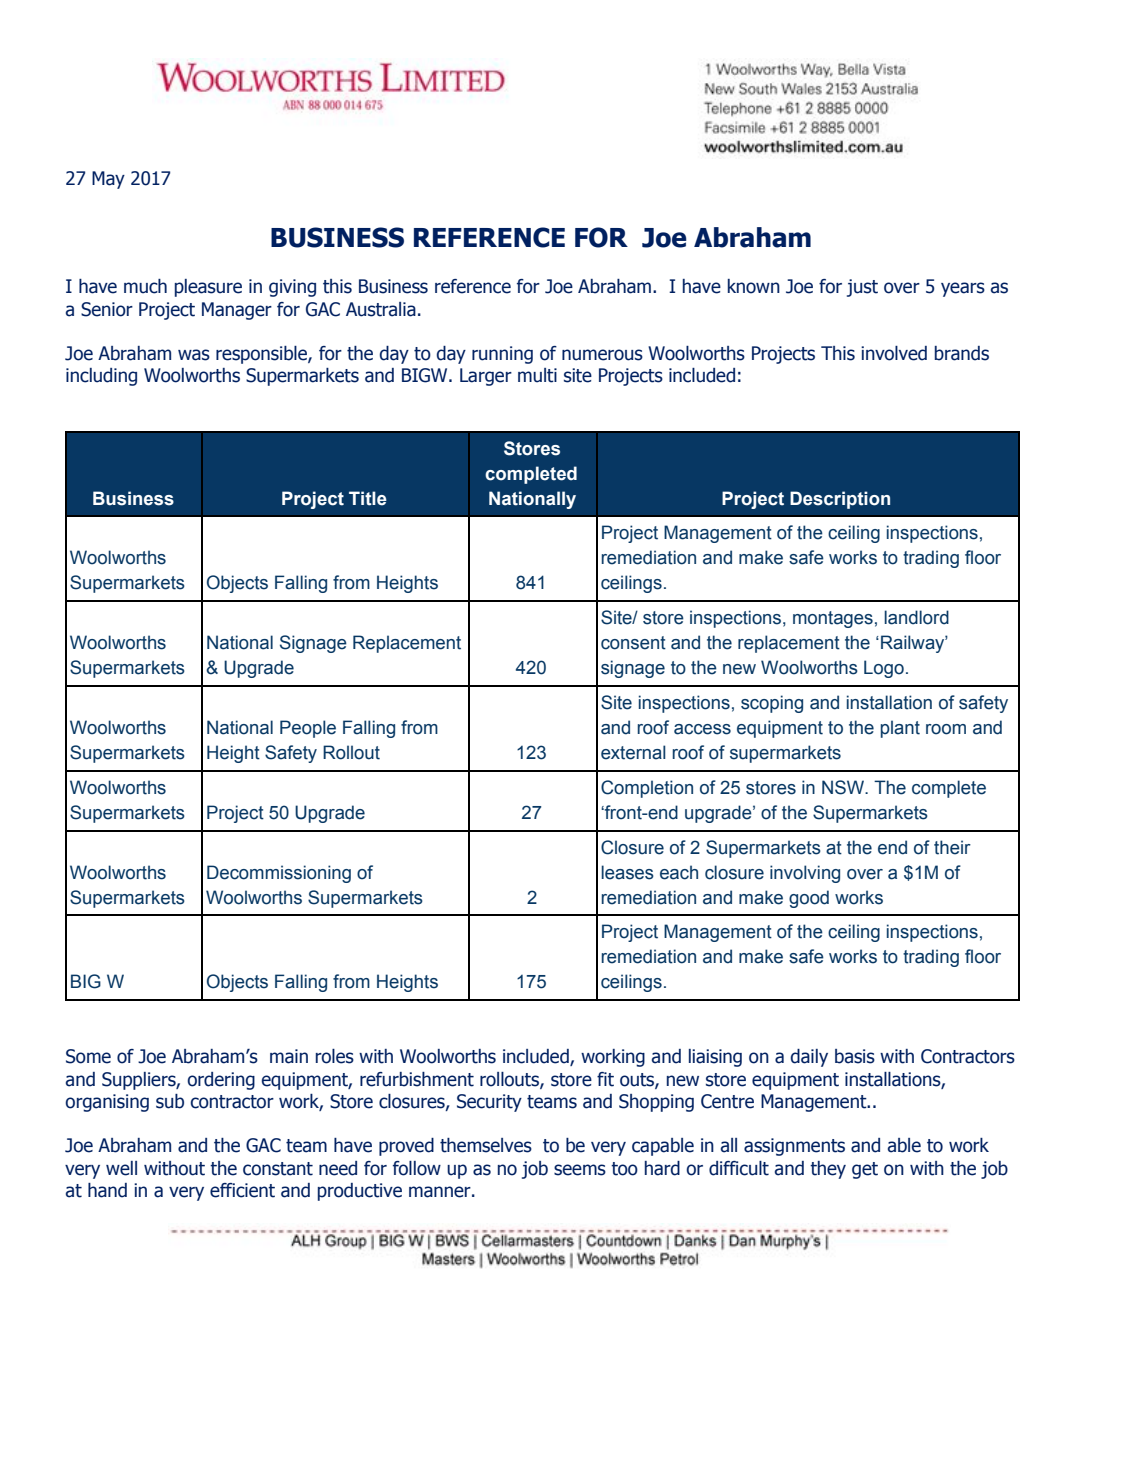 This document has height=1468, width=1134. What do you see at coordinates (633, 643) in the document?
I see `consent` at bounding box center [633, 643].
